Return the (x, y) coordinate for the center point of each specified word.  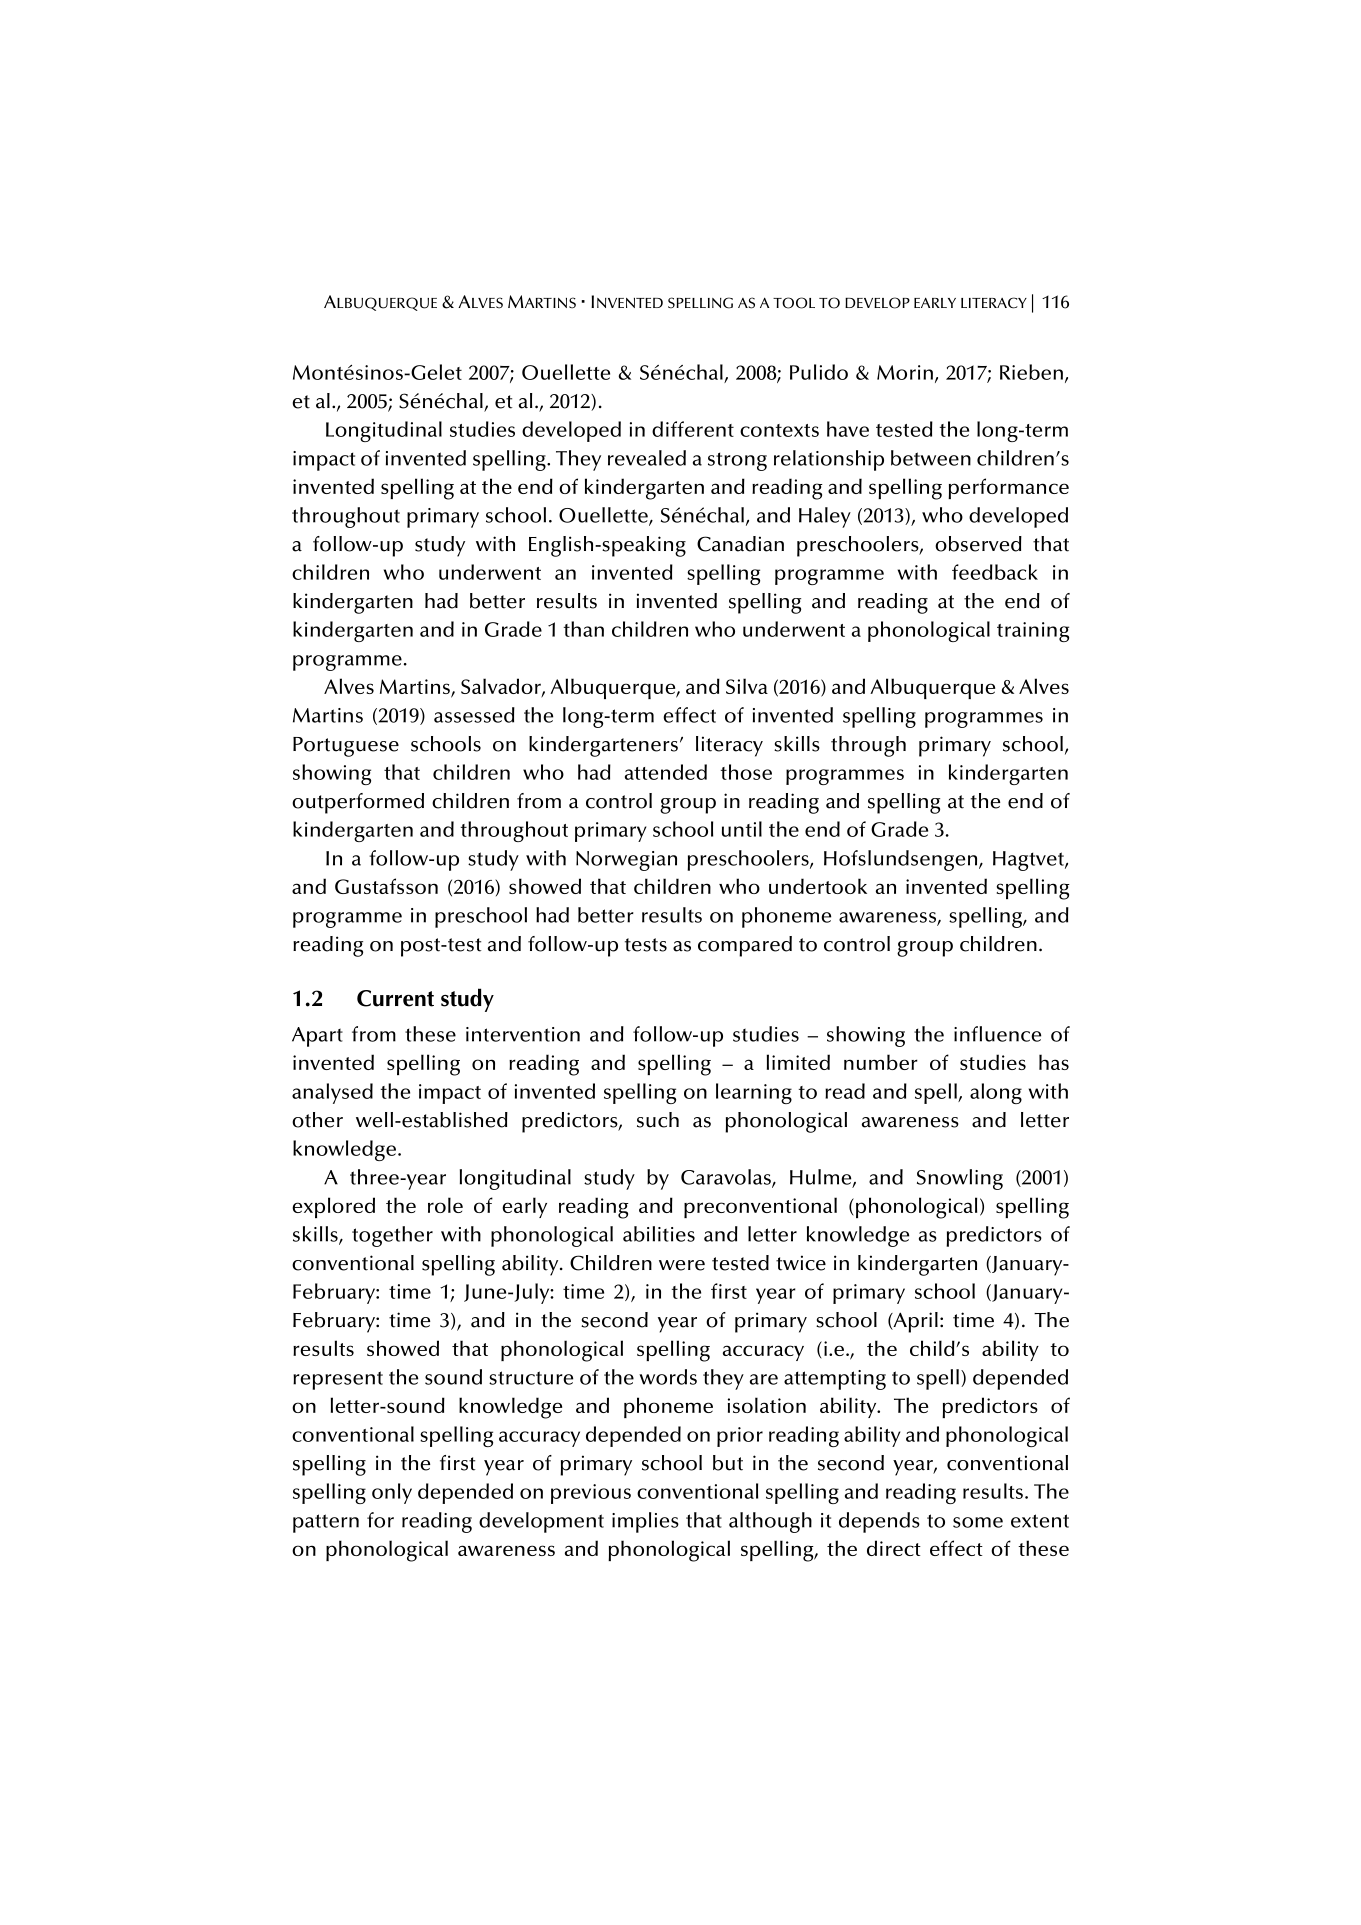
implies (645, 1522)
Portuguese (346, 747)
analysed (332, 1093)
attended (666, 772)
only (392, 1493)
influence (997, 1034)
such (658, 1120)
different (693, 429)
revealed (647, 458)
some (978, 1522)
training (1033, 632)
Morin (905, 372)
